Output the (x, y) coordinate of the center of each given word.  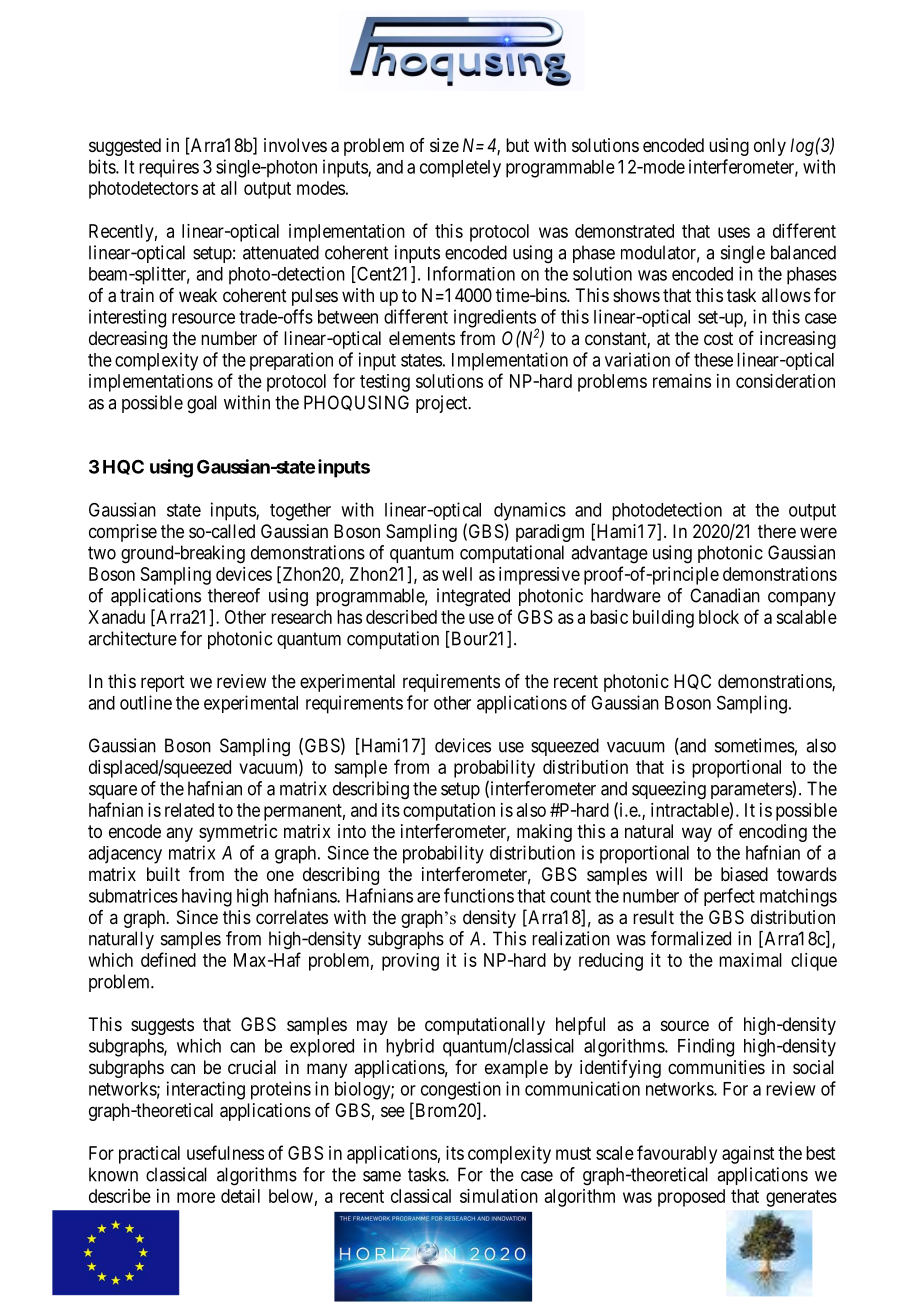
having (207, 897)
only (770, 147)
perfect (729, 897)
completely (460, 169)
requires (169, 168)
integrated (473, 597)
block (719, 617)
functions (479, 895)
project (443, 404)
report (163, 683)
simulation (499, 1196)
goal (202, 404)
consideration (785, 381)
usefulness (225, 1152)
